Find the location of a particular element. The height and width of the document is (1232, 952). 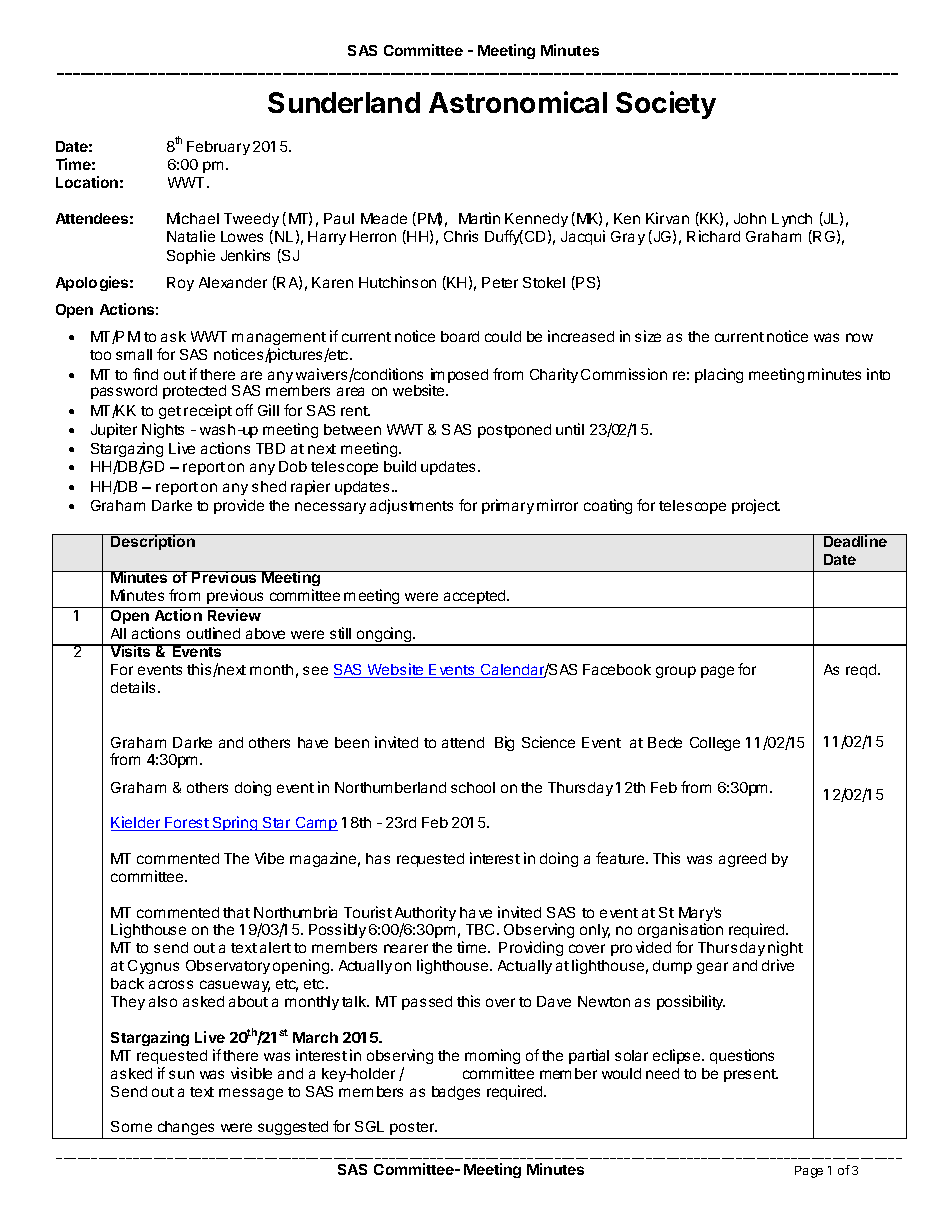

badges is located at coordinates (456, 1093).
